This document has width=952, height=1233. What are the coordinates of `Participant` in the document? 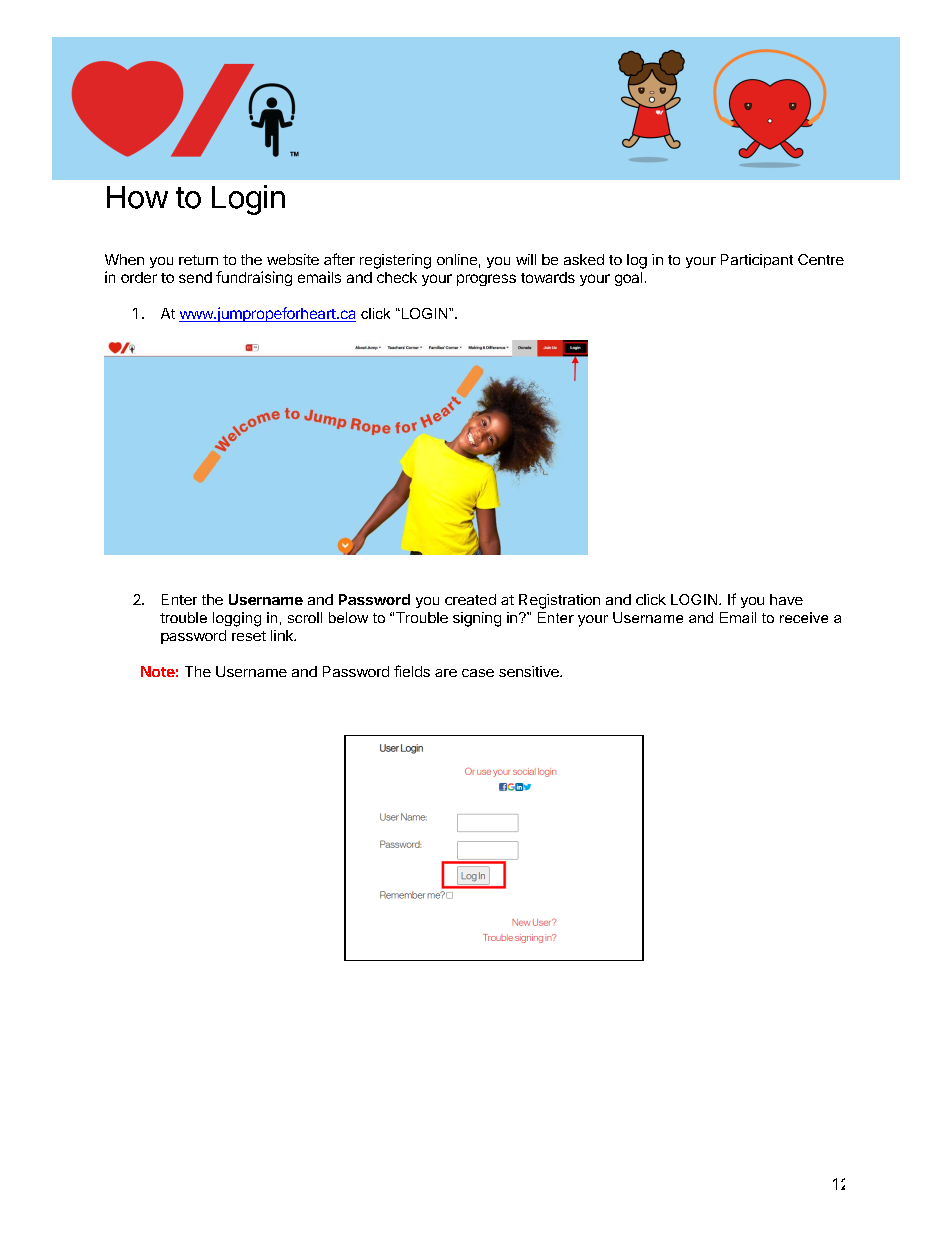 It's located at (757, 261).
